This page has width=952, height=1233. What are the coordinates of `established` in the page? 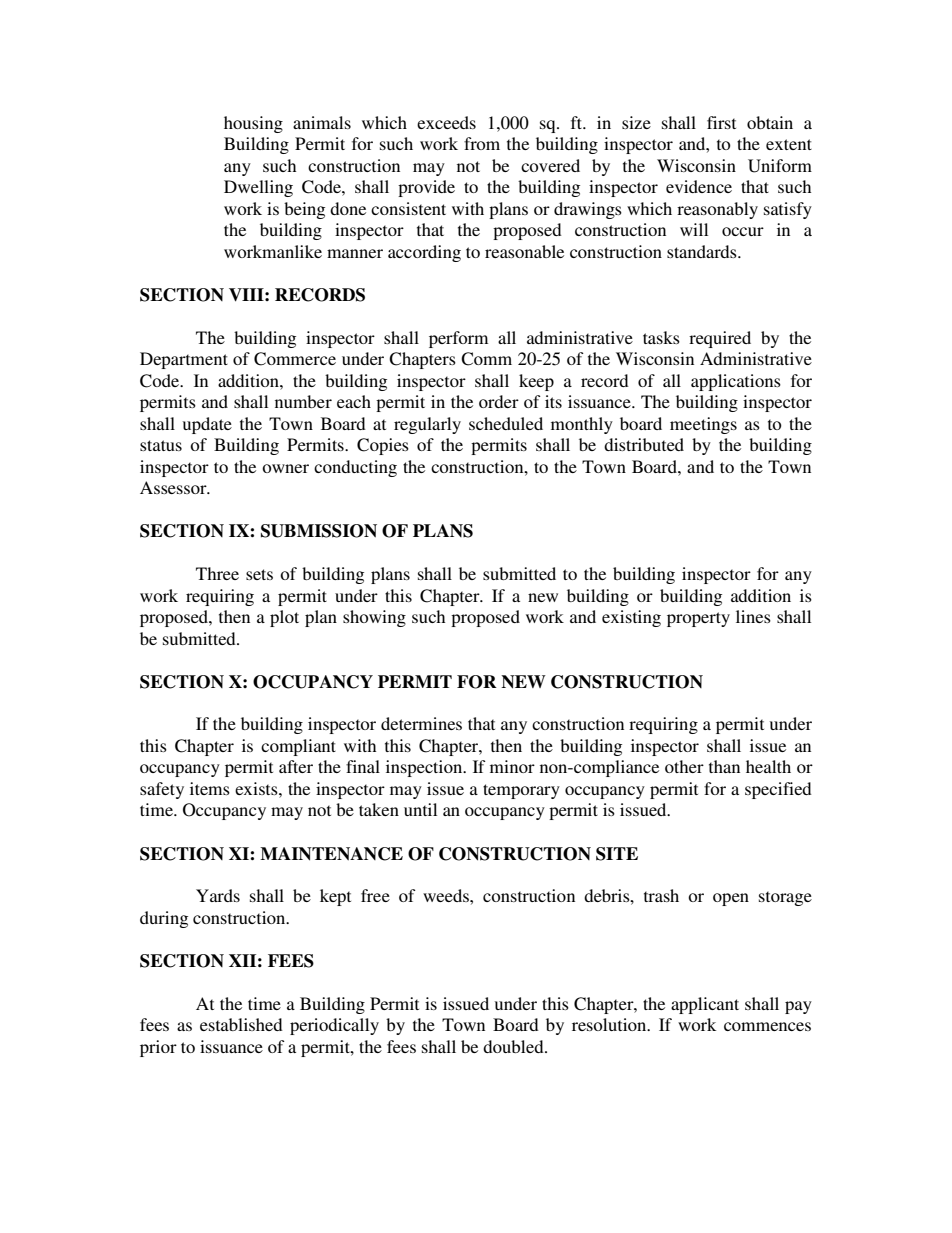 It's located at (241, 1024).
